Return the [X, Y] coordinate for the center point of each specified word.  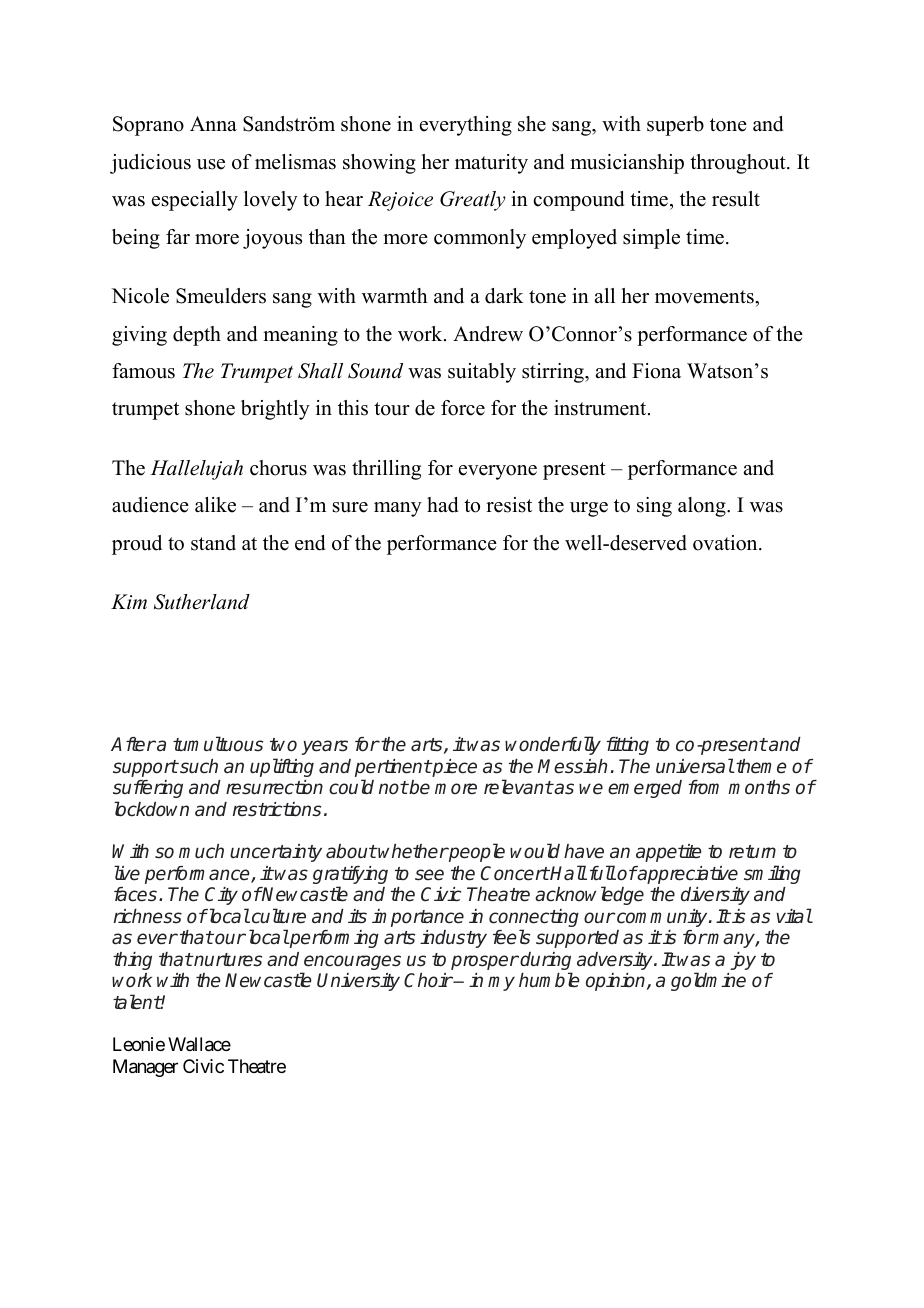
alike [215, 505]
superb [675, 126]
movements [705, 297]
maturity [491, 164]
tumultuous [218, 744]
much [201, 851]
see [429, 875]
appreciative [687, 875]
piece [454, 768]
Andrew [488, 334]
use [211, 164]
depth [197, 336]
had [442, 505]
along [703, 507]
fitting [627, 746]
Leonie [139, 1044]
